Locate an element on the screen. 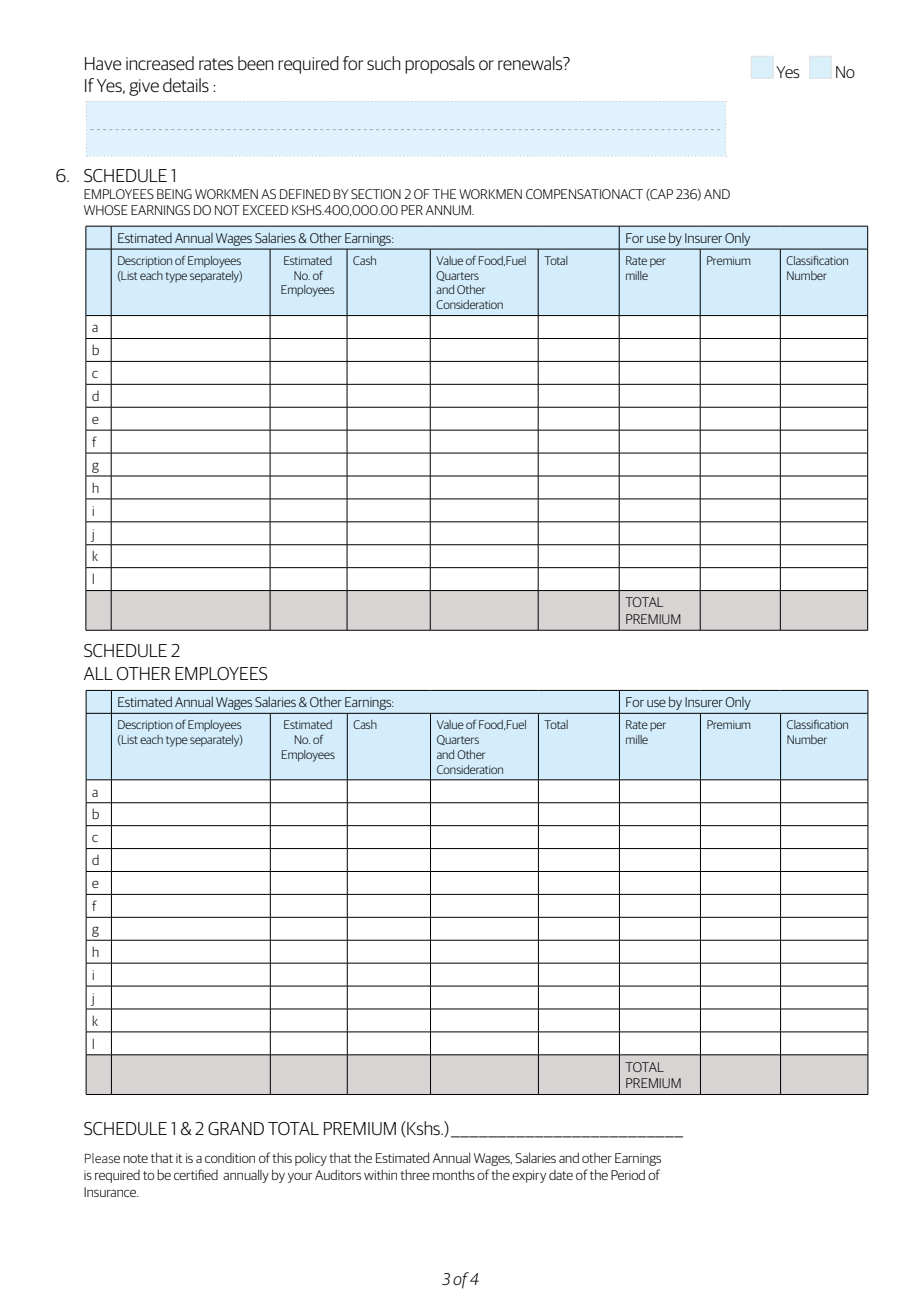  GRAND is located at coordinates (236, 1128).
